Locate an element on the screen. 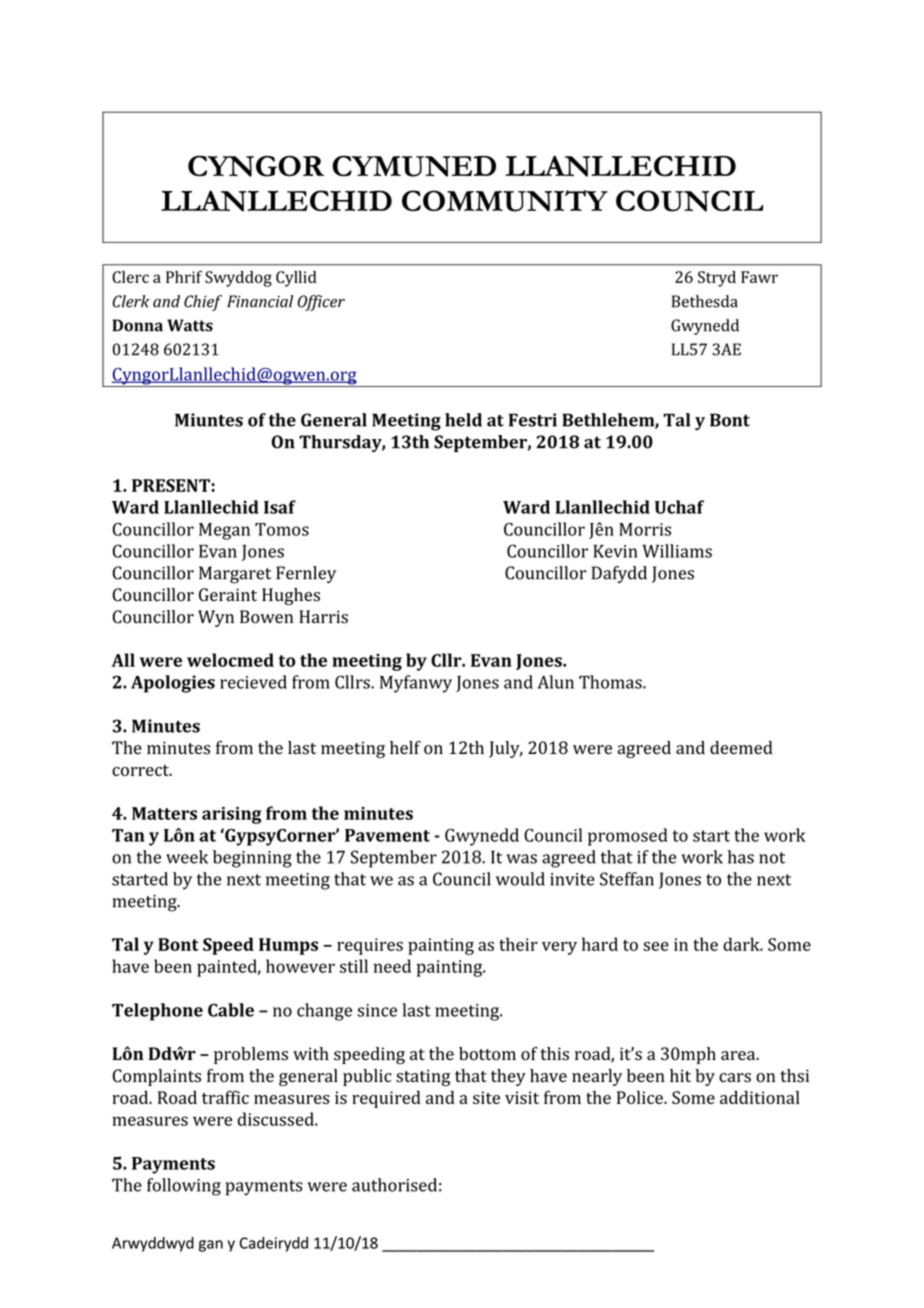  Williams is located at coordinates (677, 551).
